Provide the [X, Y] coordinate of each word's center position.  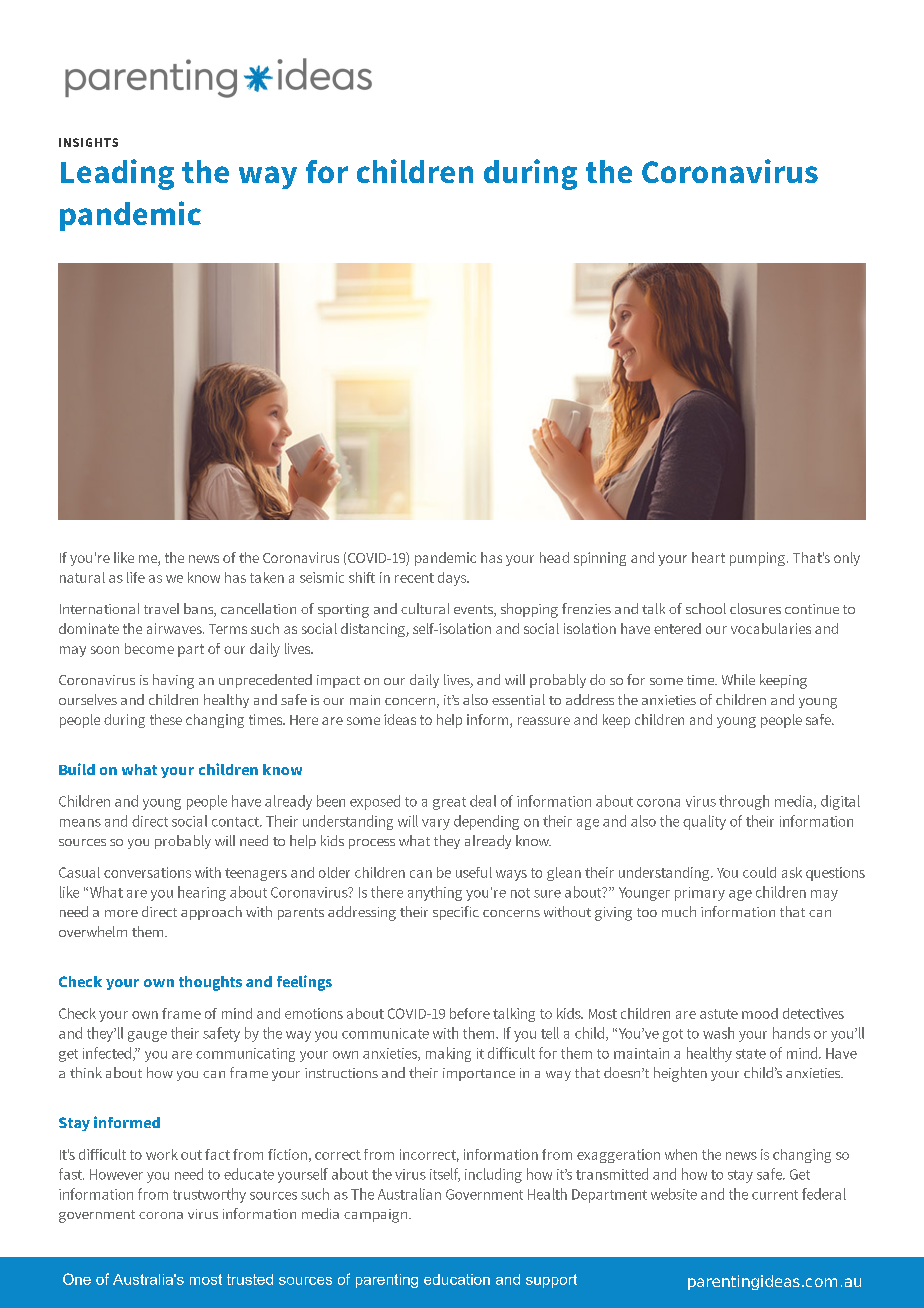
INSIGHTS [88, 142]
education [457, 1279]
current [775, 1195]
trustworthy [209, 1195]
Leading [117, 174]
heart [708, 557]
